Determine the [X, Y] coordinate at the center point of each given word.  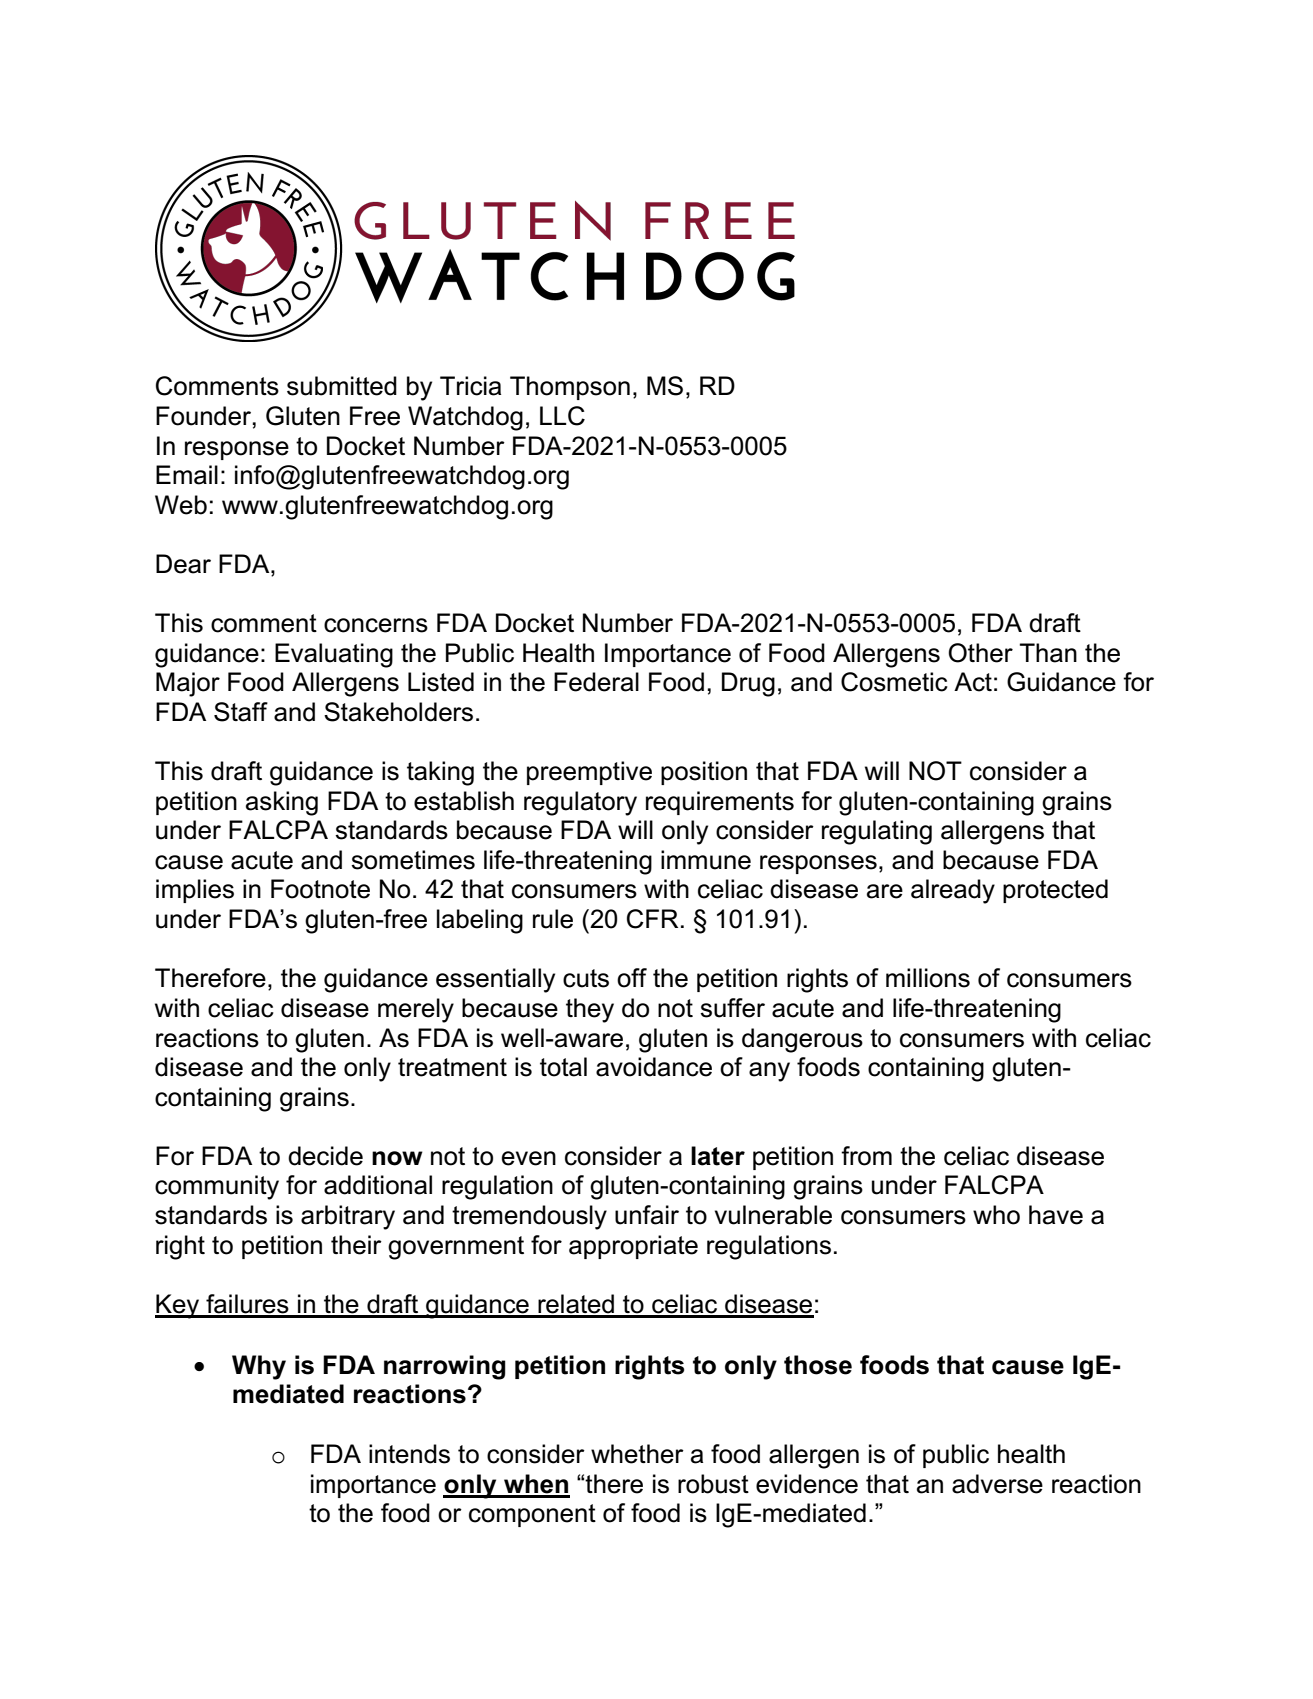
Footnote [320, 889]
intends [409, 1454]
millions [928, 978]
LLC [562, 416]
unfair [647, 1215]
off [632, 978]
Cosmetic [894, 682]
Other [981, 653]
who [996, 1215]
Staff [241, 712]
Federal [596, 682]
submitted [342, 386]
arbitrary [348, 1217]
